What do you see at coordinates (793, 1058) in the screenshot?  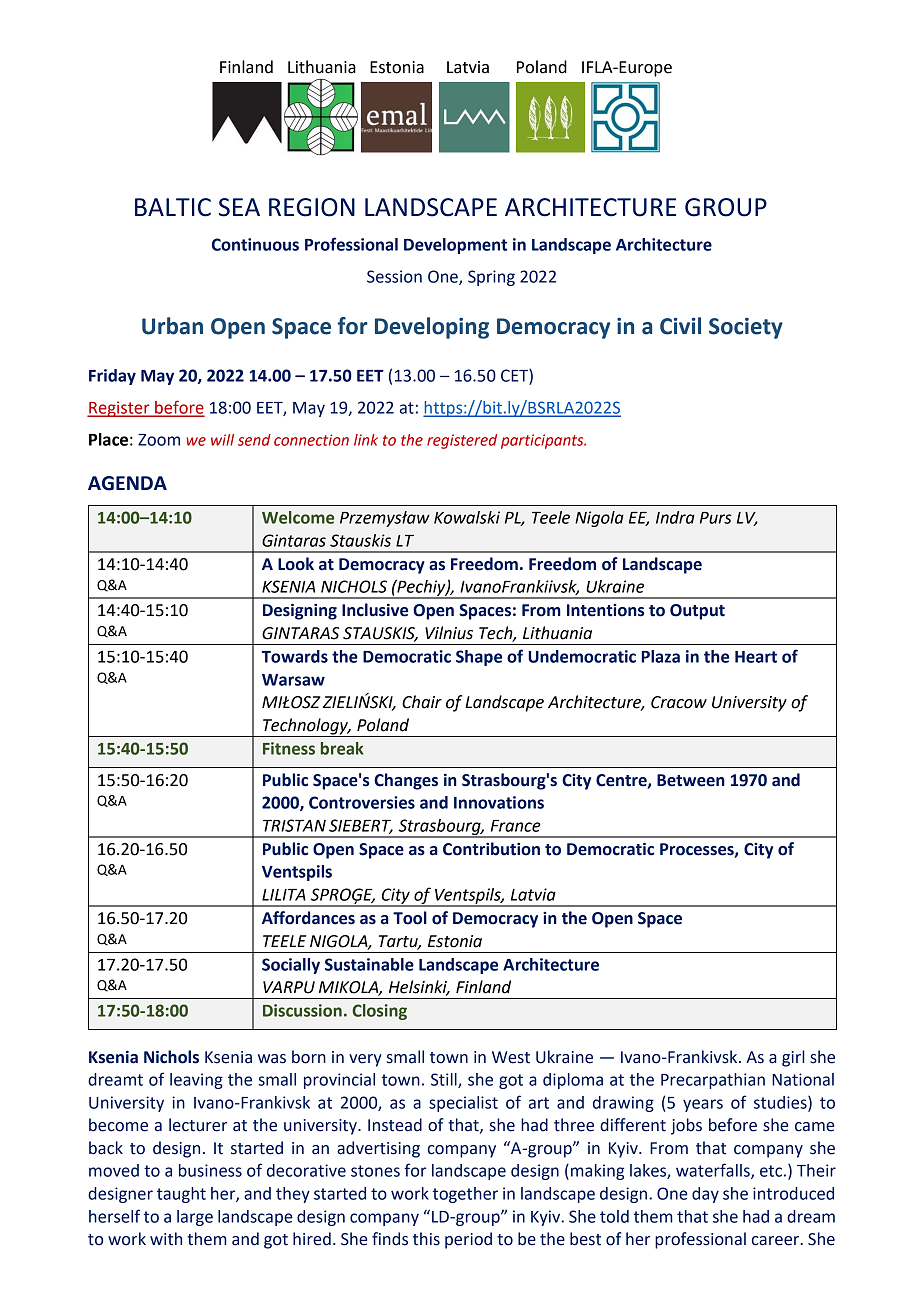 I see `girl` at bounding box center [793, 1058].
